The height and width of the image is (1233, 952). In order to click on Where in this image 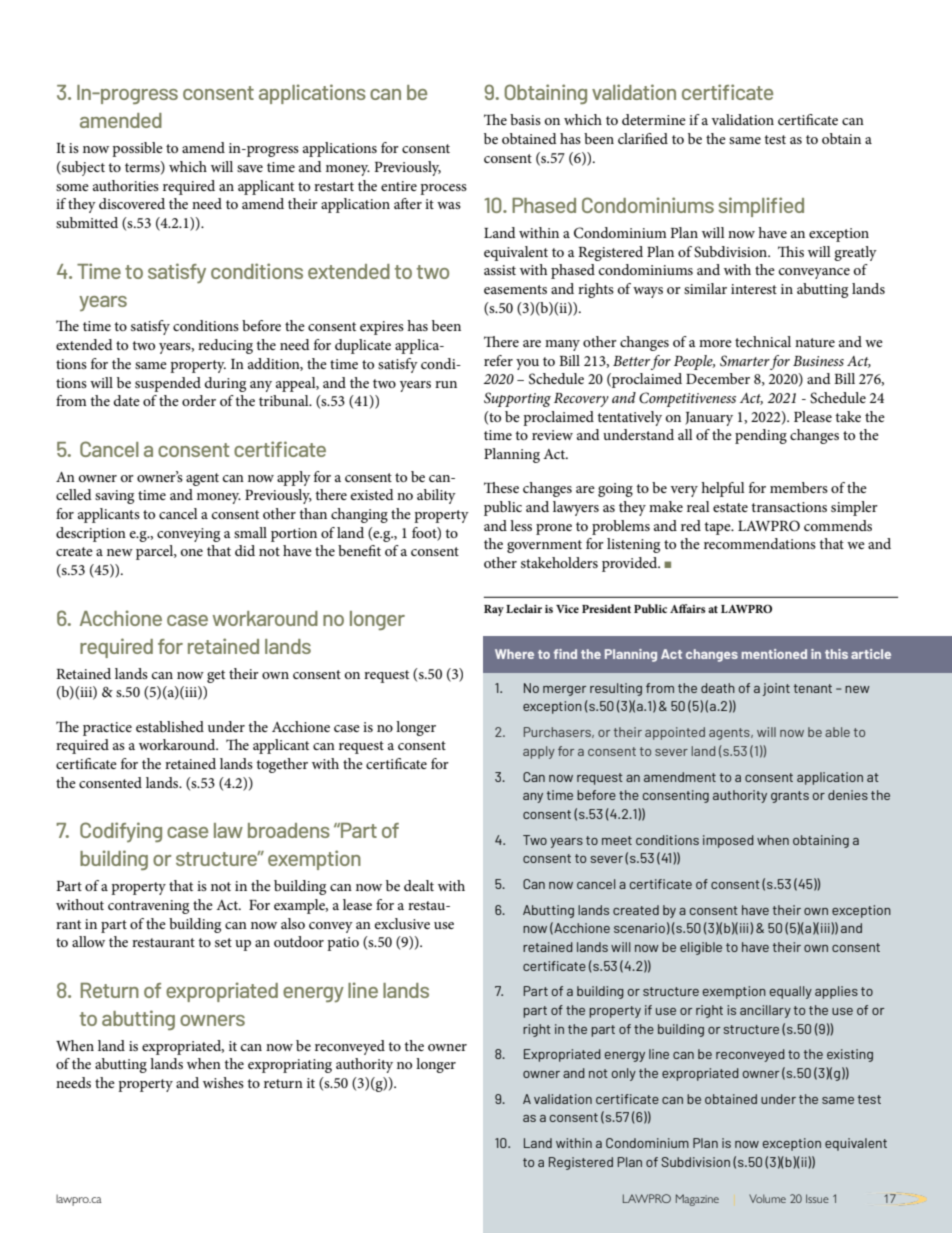, I will do `click(514, 654)`.
